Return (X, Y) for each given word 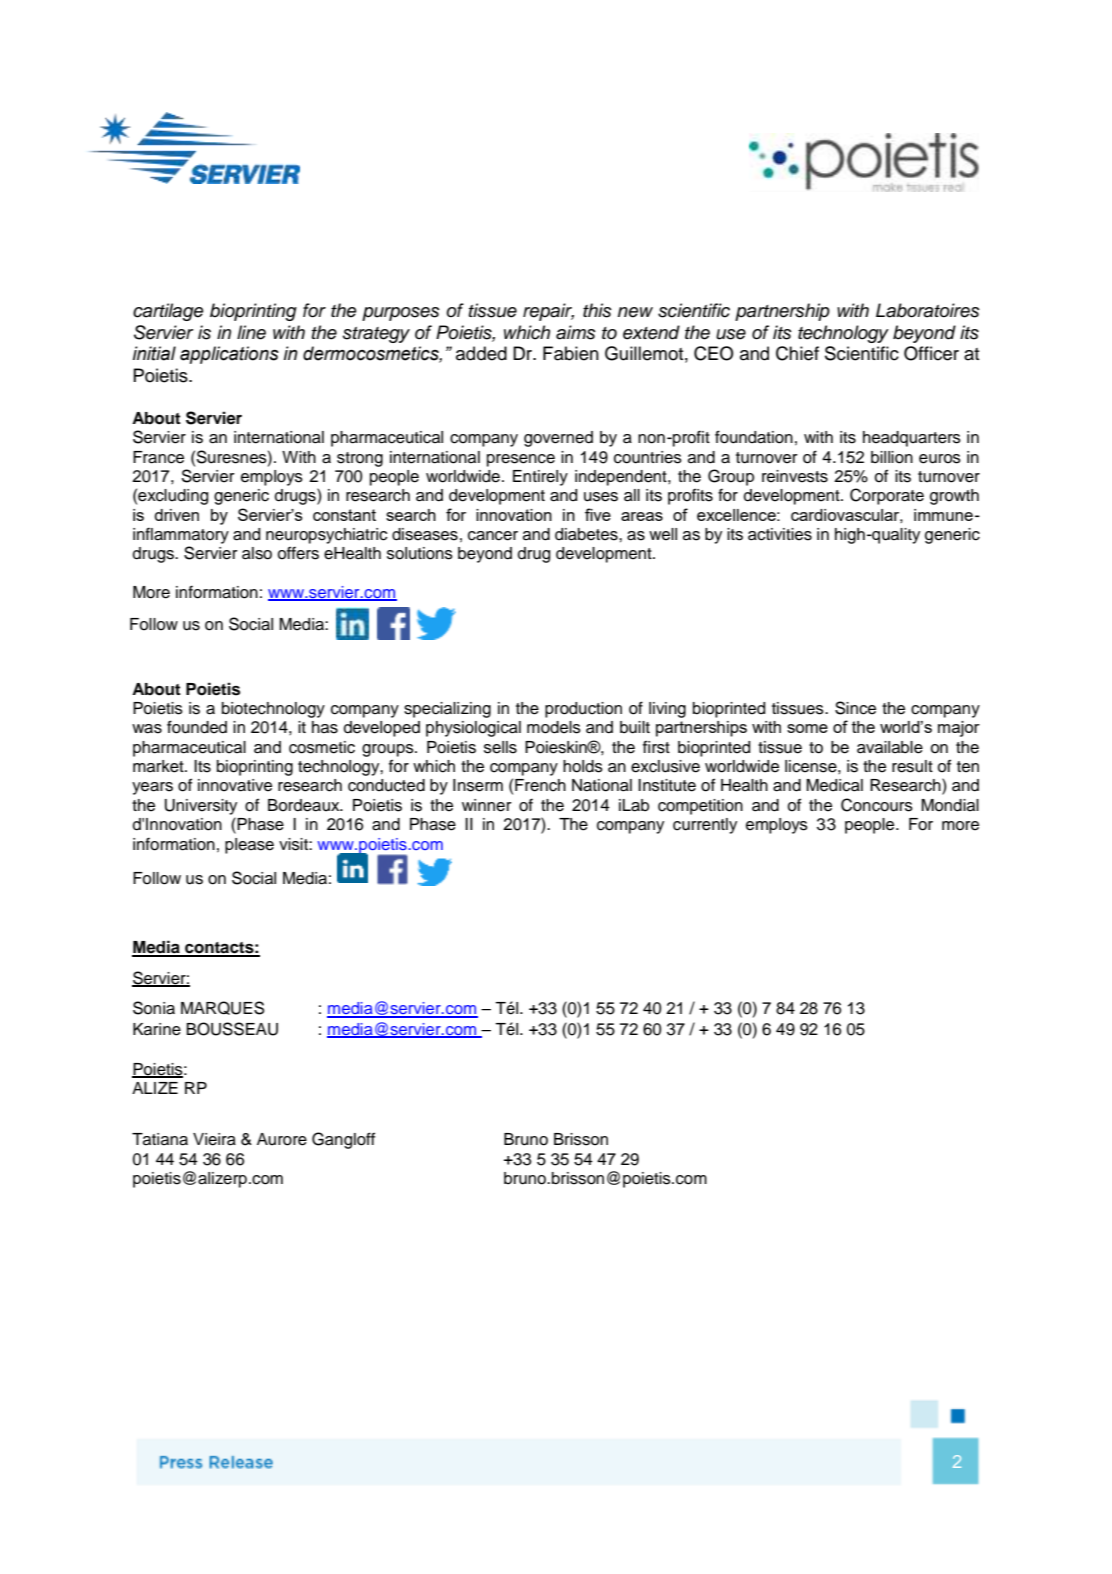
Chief (797, 353)
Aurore (282, 1139)
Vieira (214, 1139)
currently (705, 826)
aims (576, 332)
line (251, 332)
